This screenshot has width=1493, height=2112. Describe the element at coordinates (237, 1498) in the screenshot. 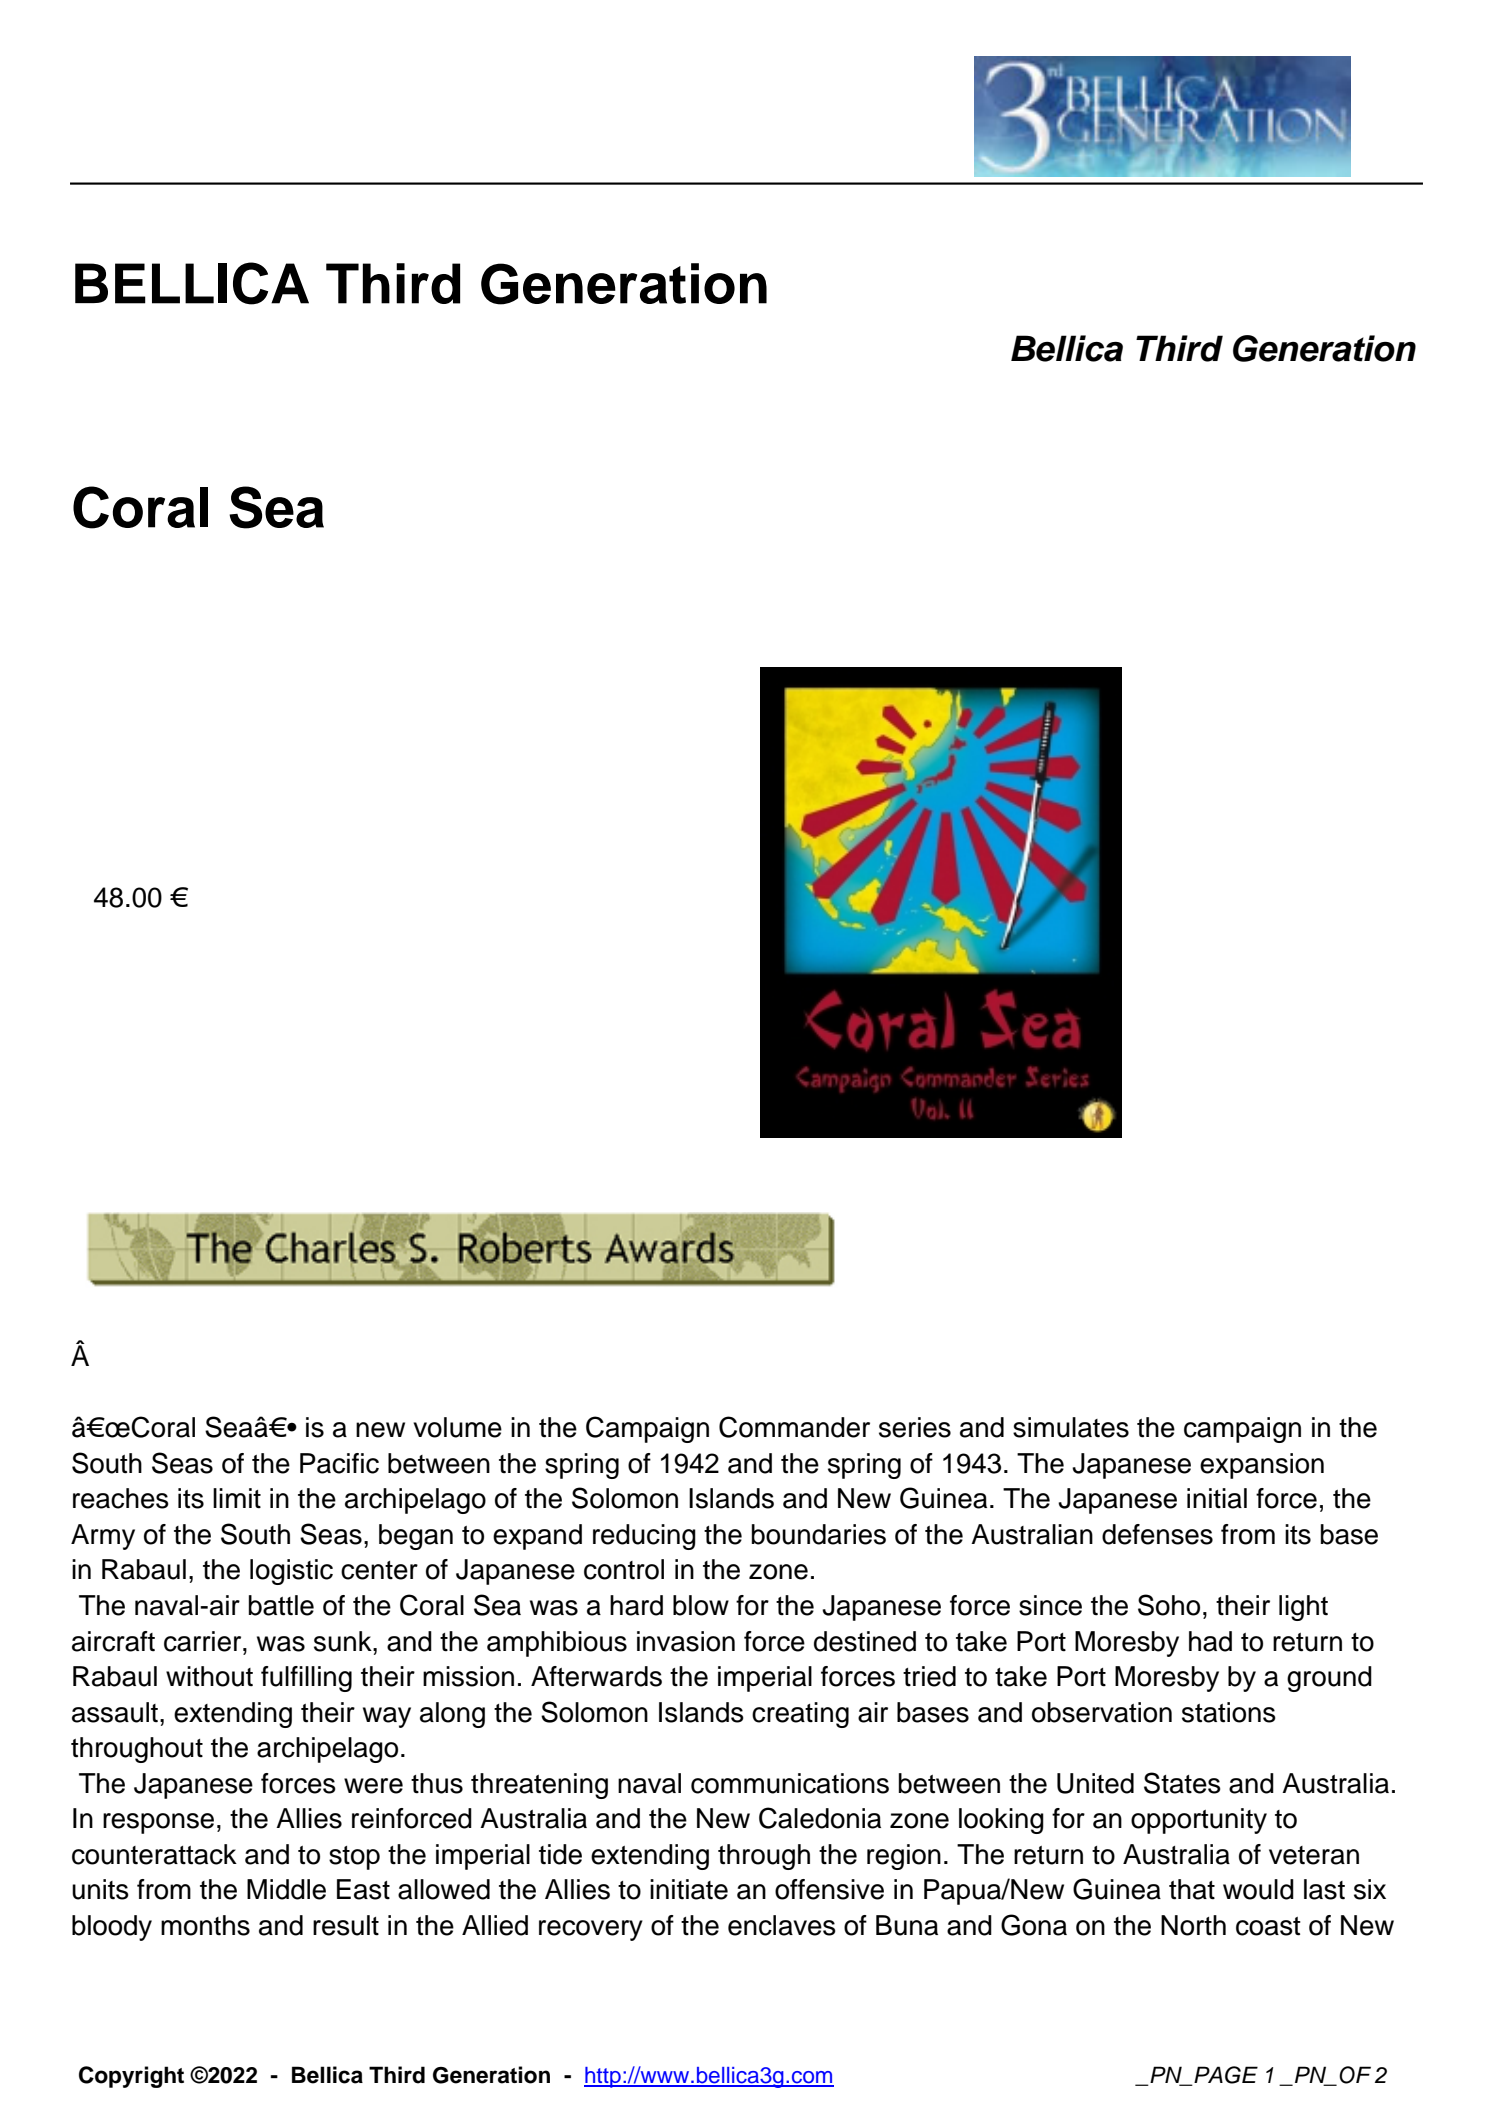

I see `limit` at that location.
